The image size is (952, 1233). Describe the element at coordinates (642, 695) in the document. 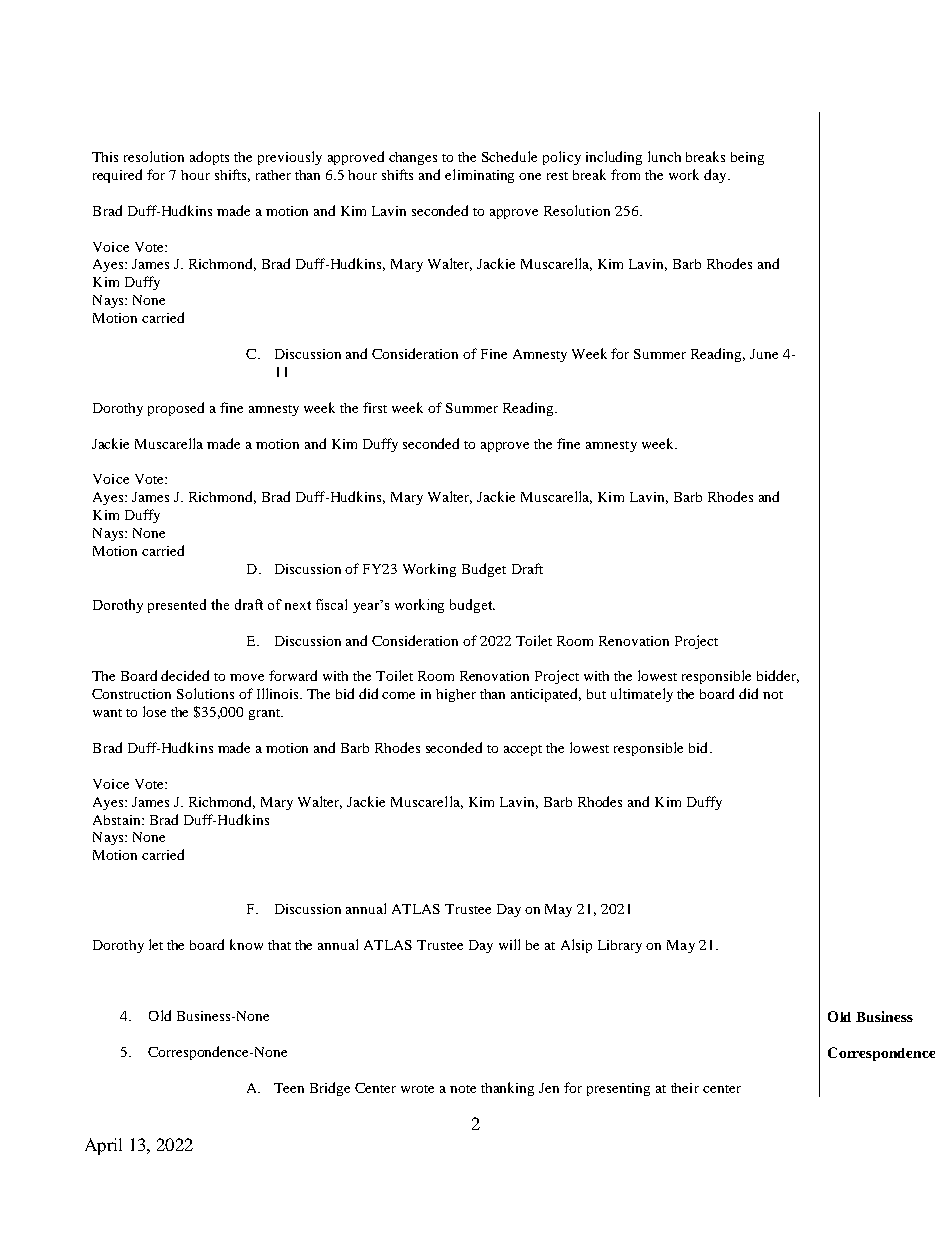

I see `ultimately` at that location.
